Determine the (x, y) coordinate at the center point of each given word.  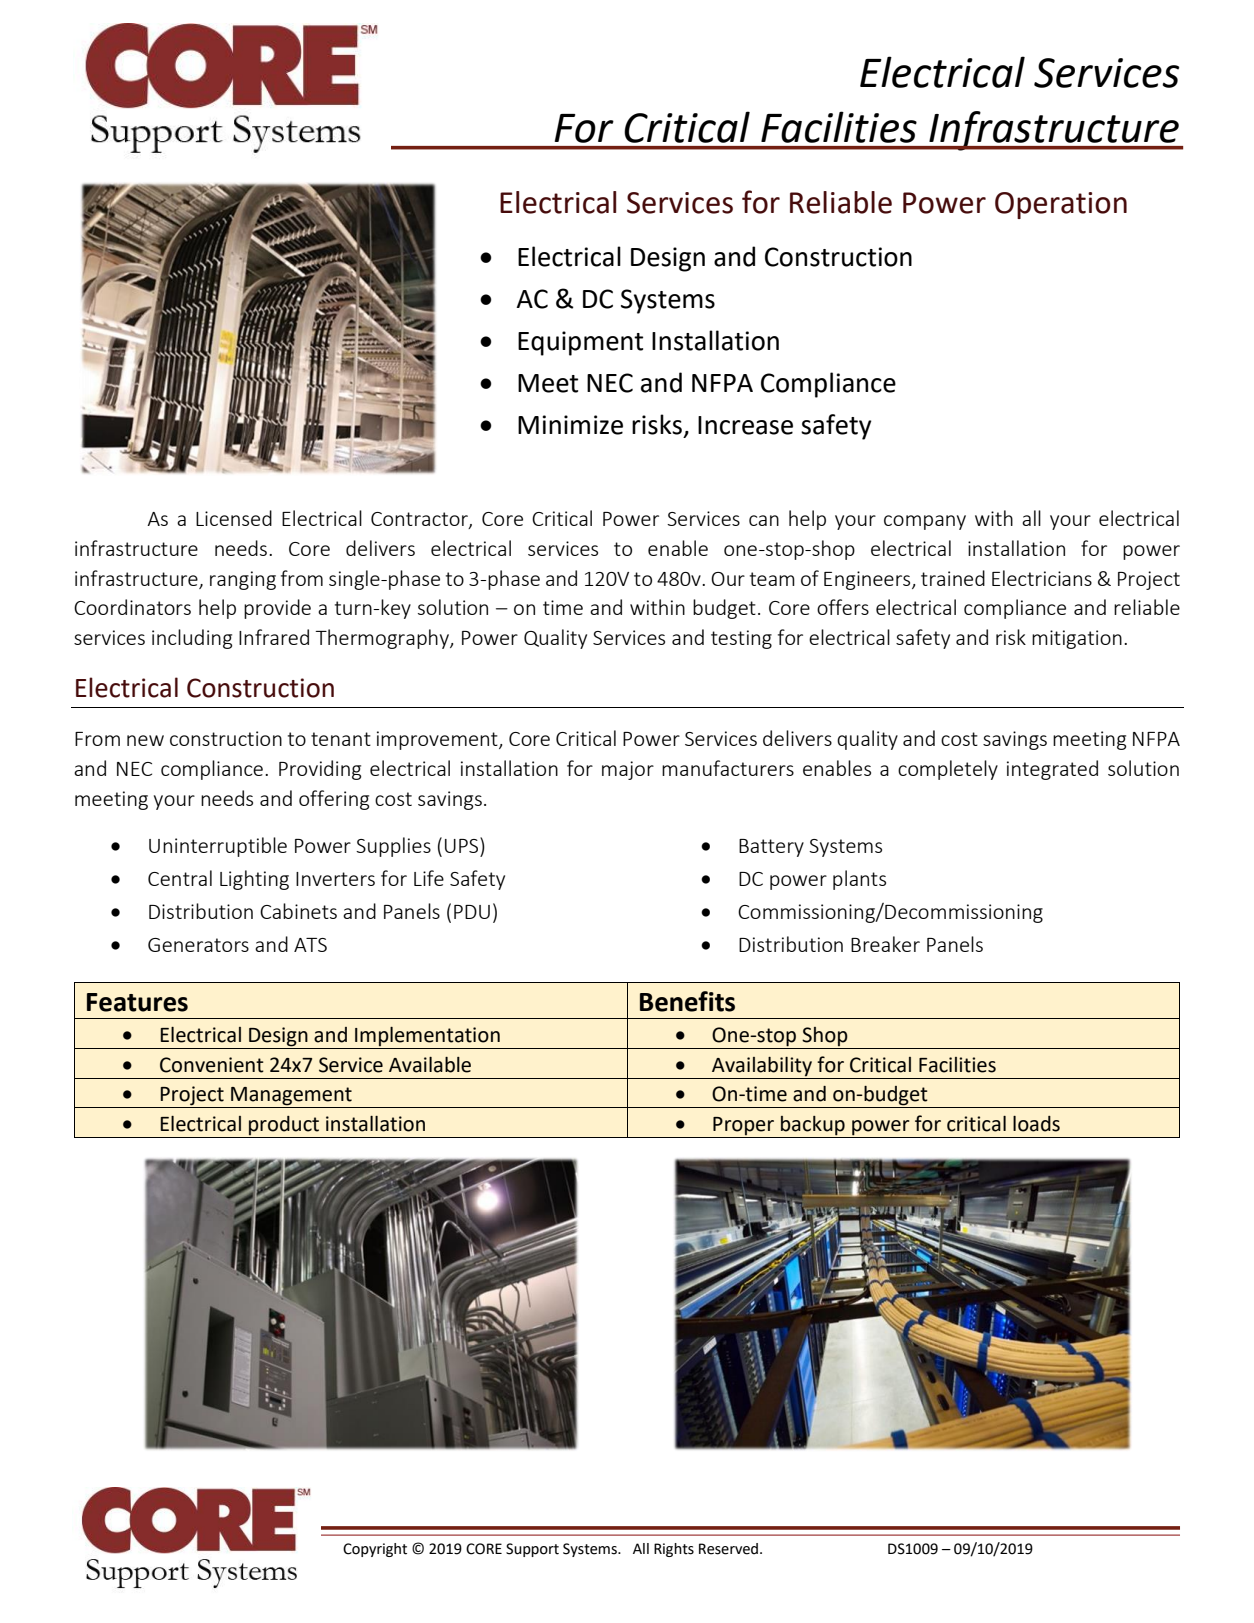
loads (1036, 1124)
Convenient (212, 1065)
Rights (674, 1550)
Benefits (687, 1001)
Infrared (274, 637)
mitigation (1077, 639)
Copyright (375, 1550)
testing (741, 639)
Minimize (570, 425)
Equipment (580, 343)
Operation (1061, 205)
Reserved (728, 1549)
